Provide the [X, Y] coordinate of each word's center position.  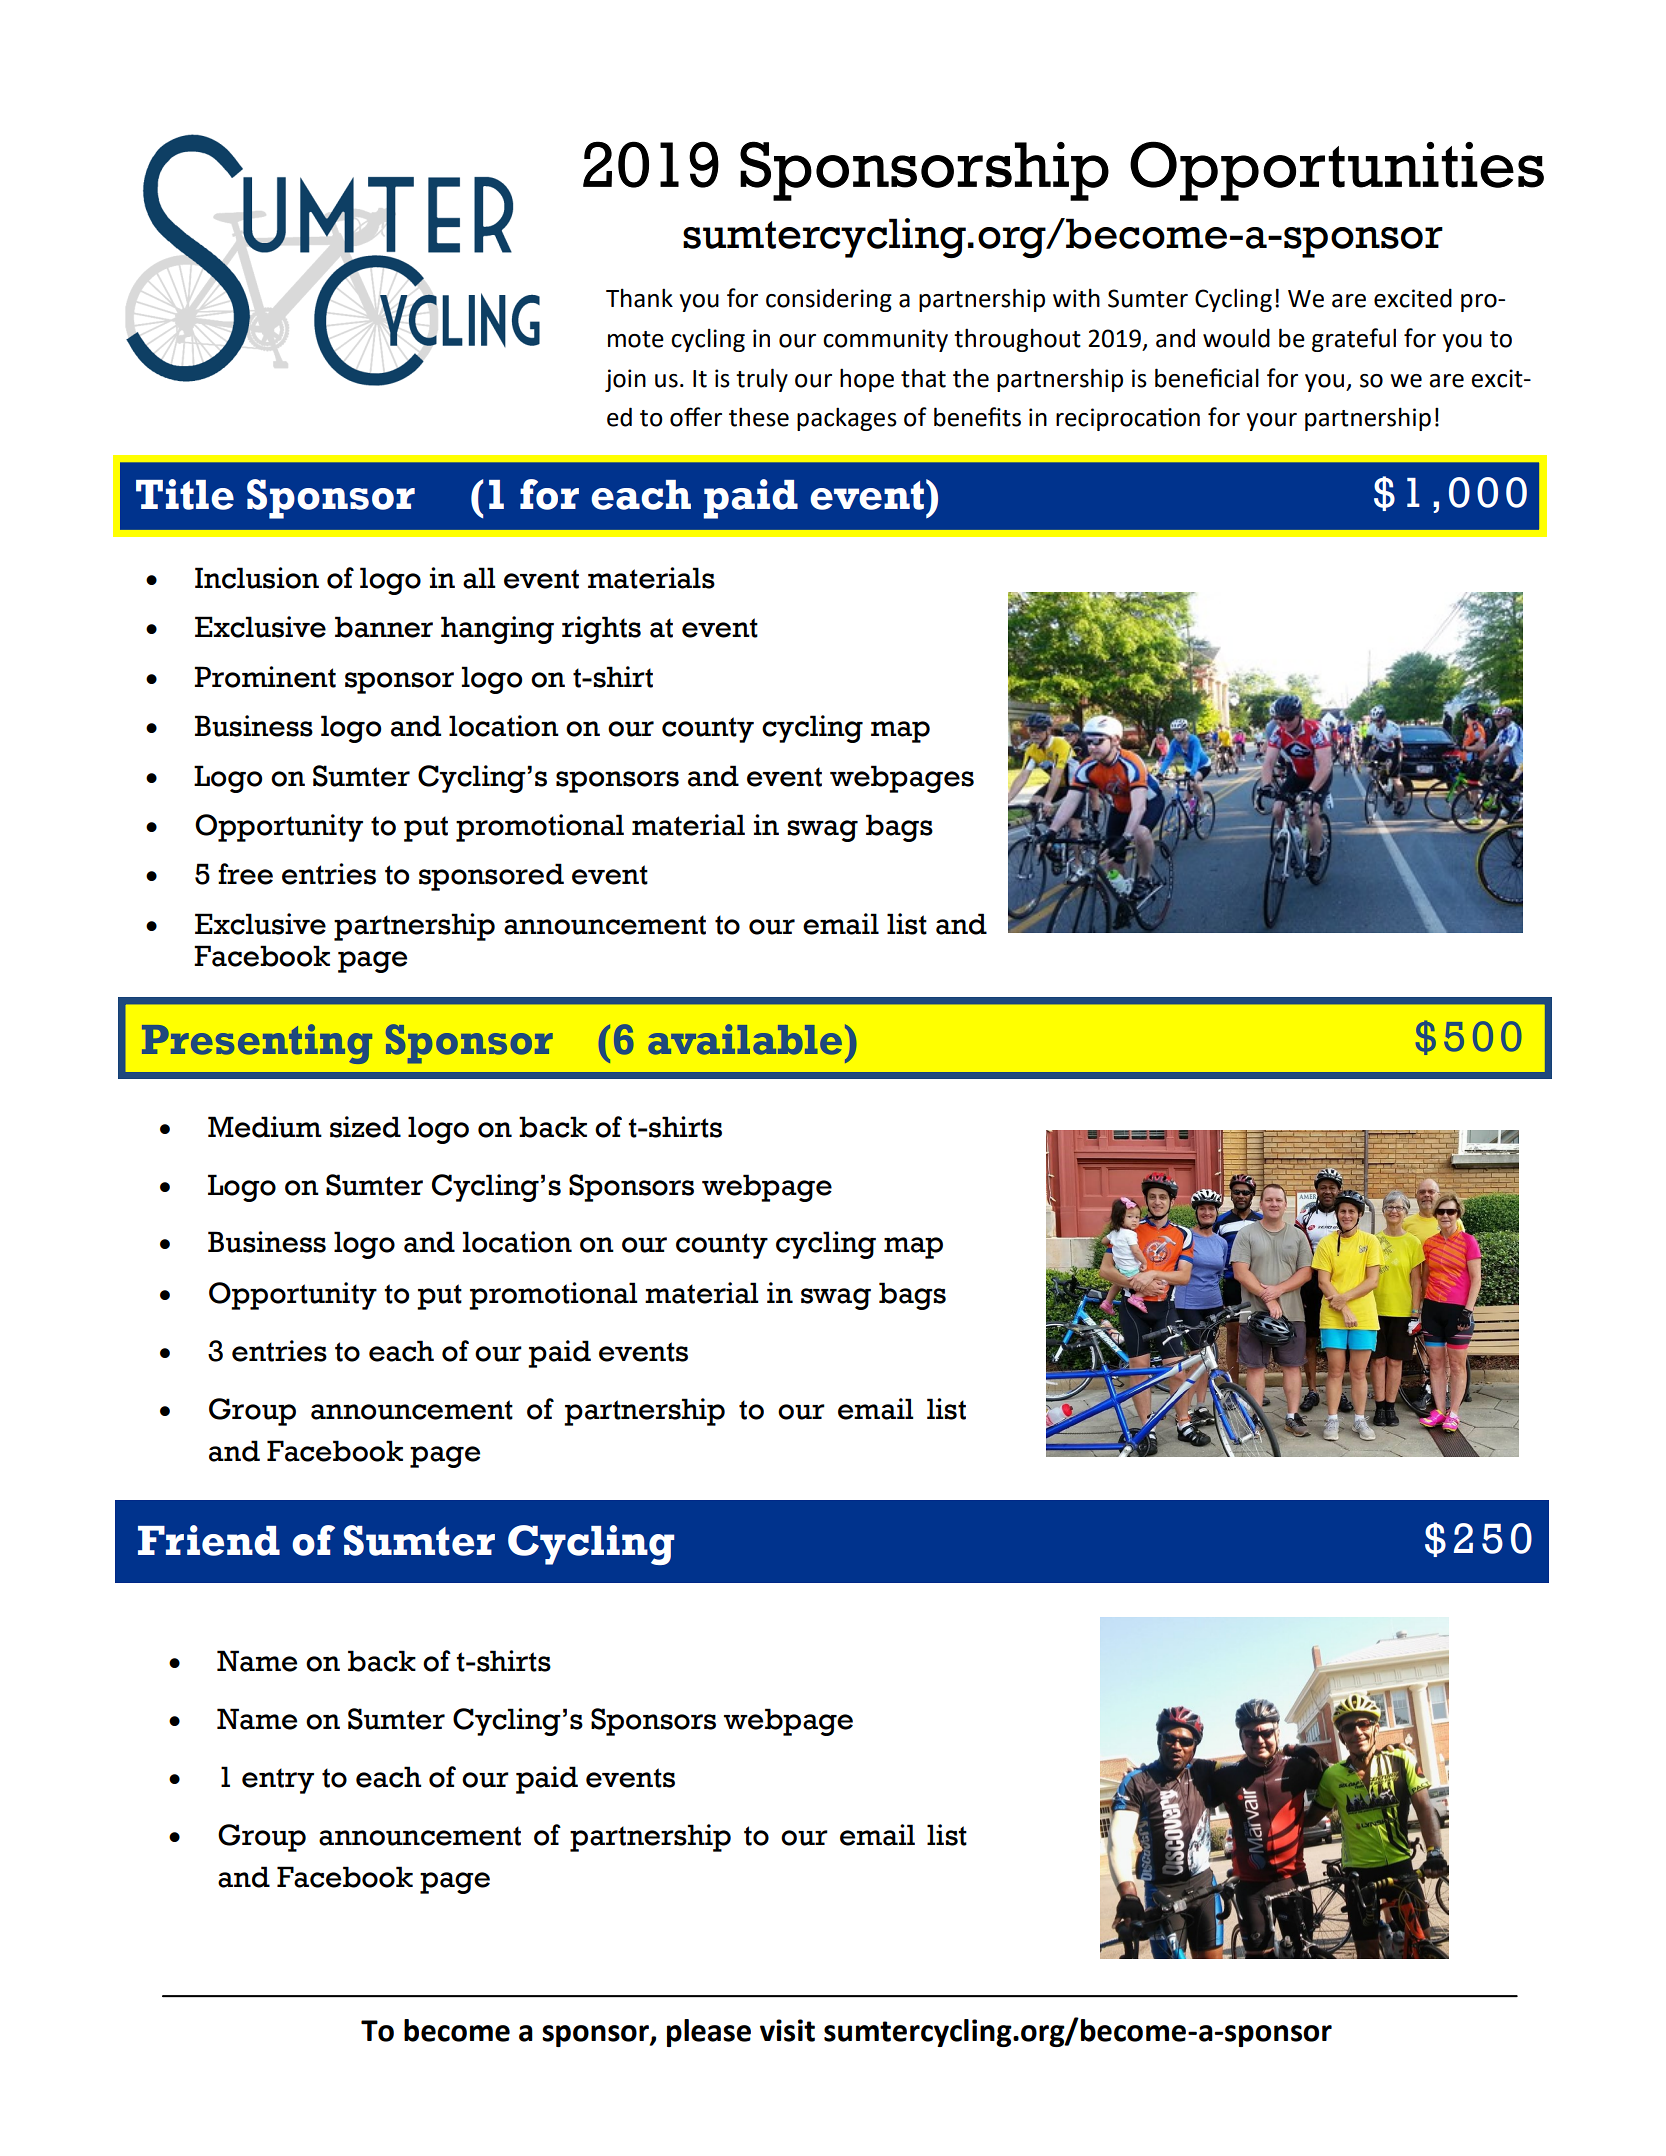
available [745, 1039]
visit [787, 2030]
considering [829, 300]
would [1236, 338]
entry [278, 1781]
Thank [639, 298]
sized [365, 1127]
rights [601, 630]
